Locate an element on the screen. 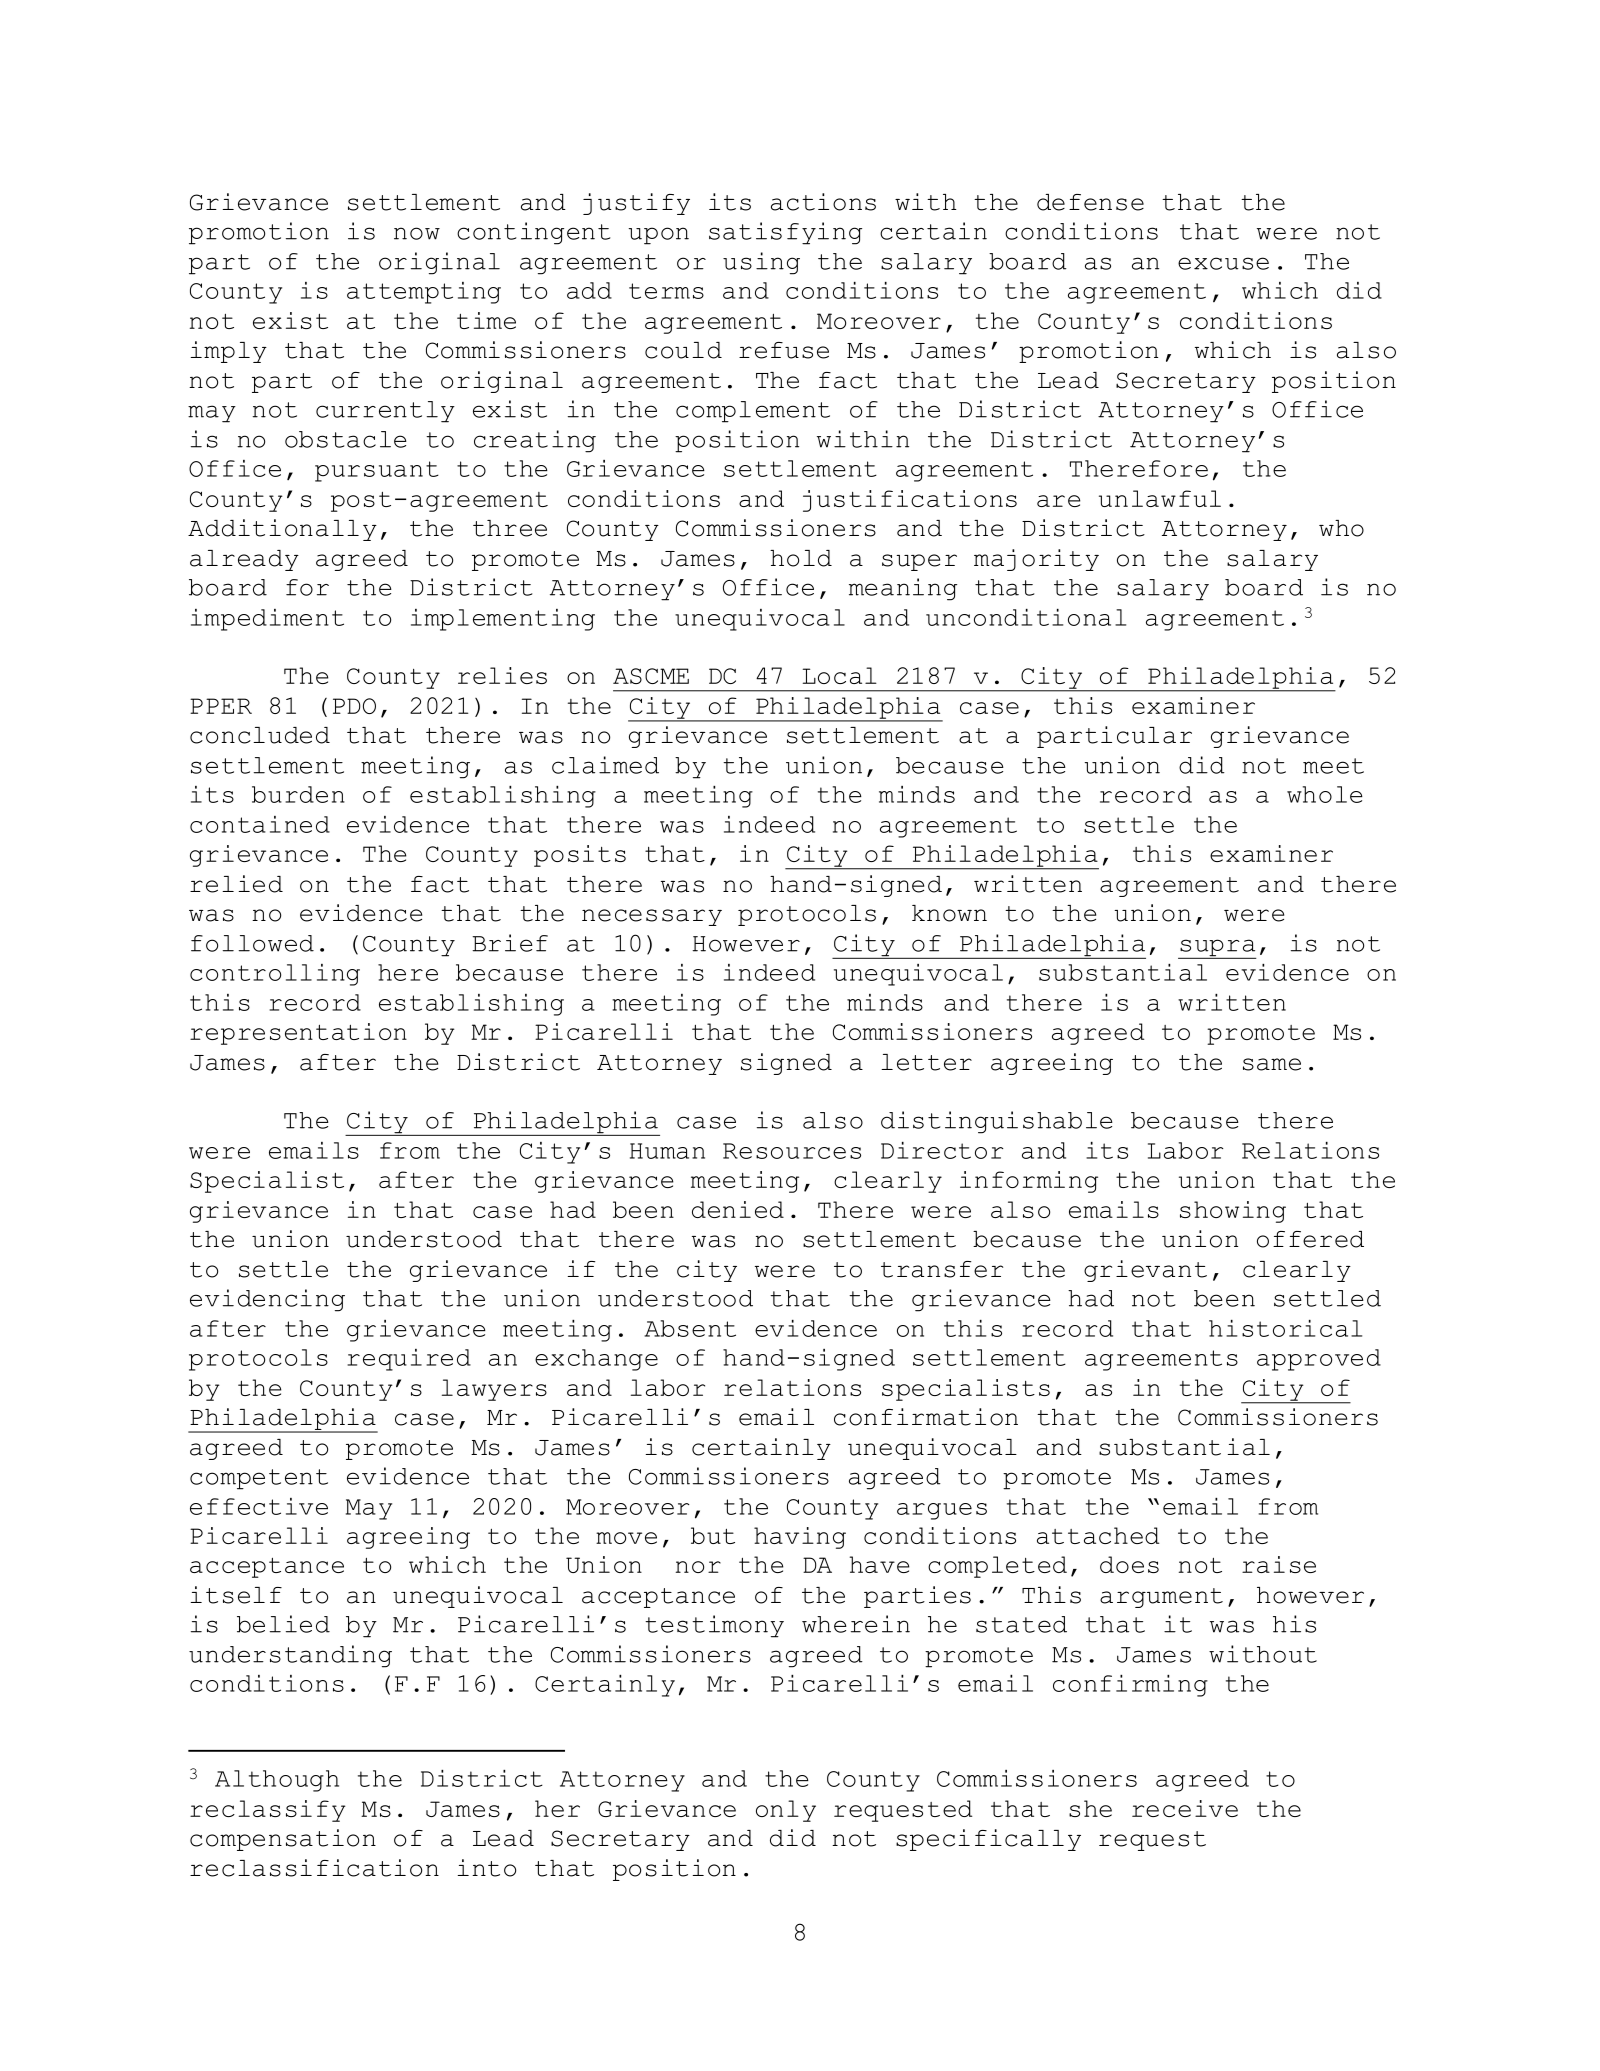 This screenshot has height=2071, width=1600. excuse is located at coordinates (1223, 263).
